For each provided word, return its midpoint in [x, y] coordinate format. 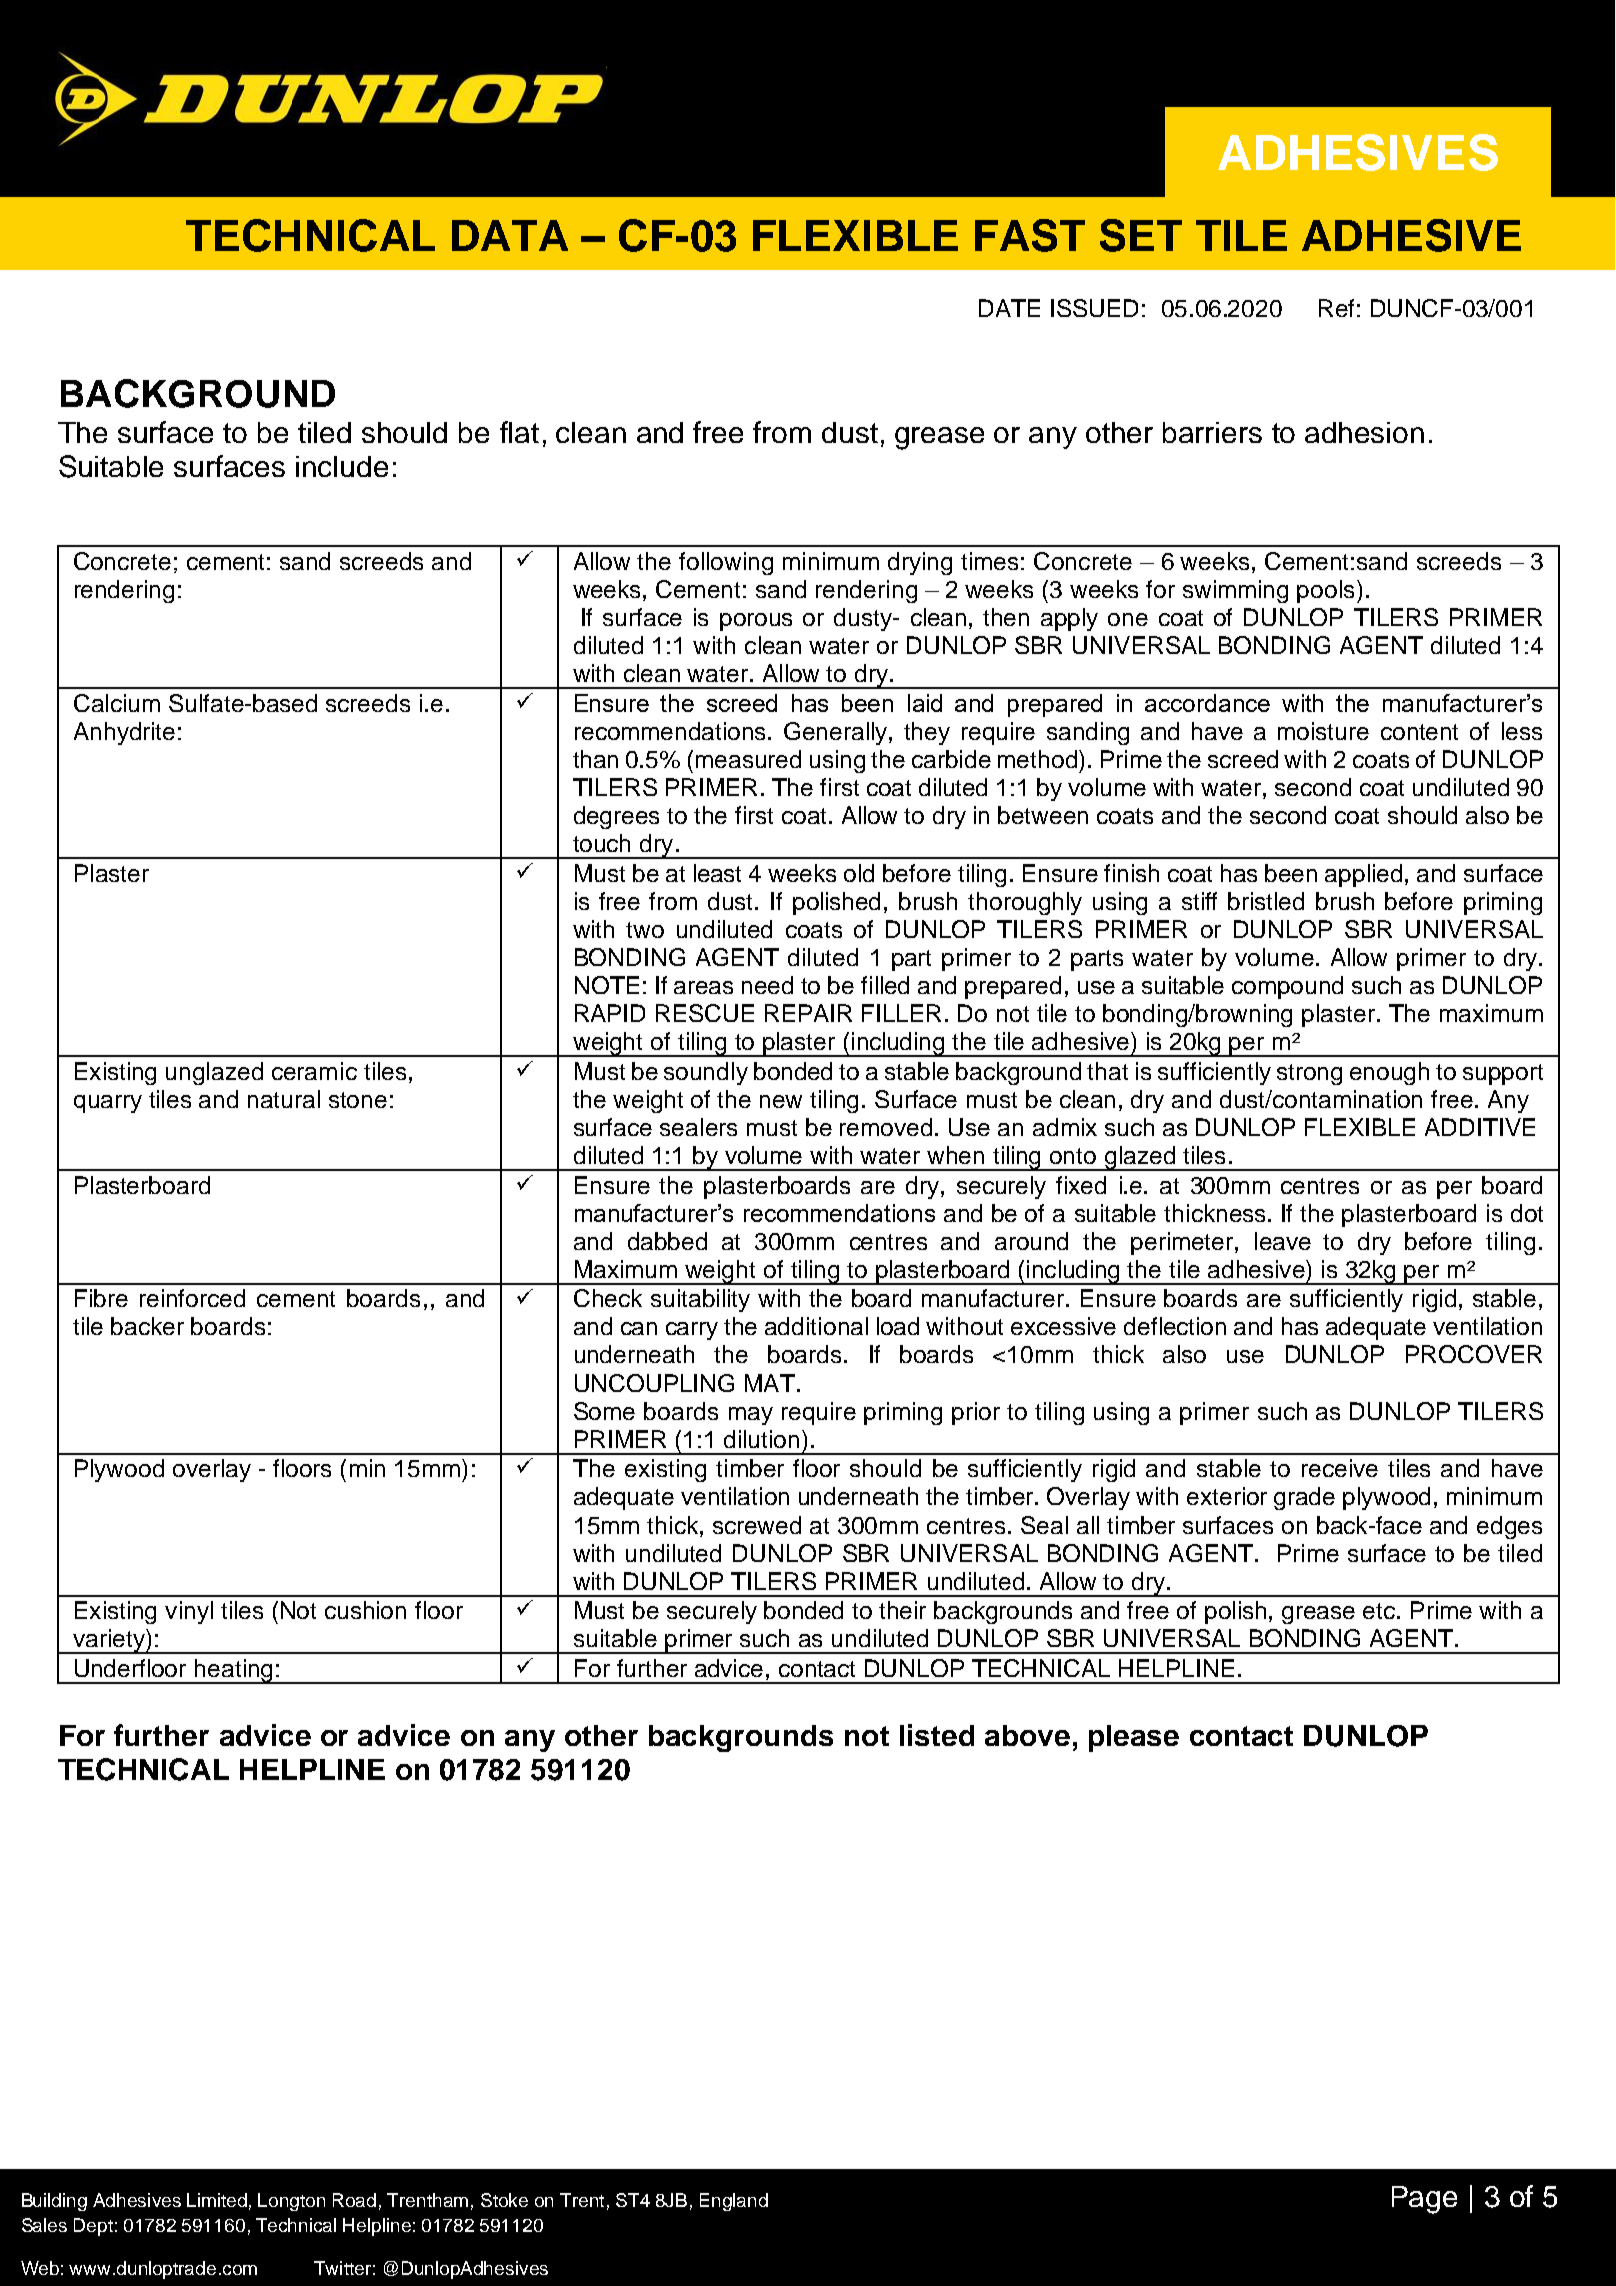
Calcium [117, 703]
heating [234, 1671]
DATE [1009, 308]
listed [937, 1735]
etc [1380, 1611]
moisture [1323, 731]
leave [1283, 1241]
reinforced [192, 1298]
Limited [217, 2200]
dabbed [667, 1241]
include [342, 466]
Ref [1336, 308]
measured [748, 759]
